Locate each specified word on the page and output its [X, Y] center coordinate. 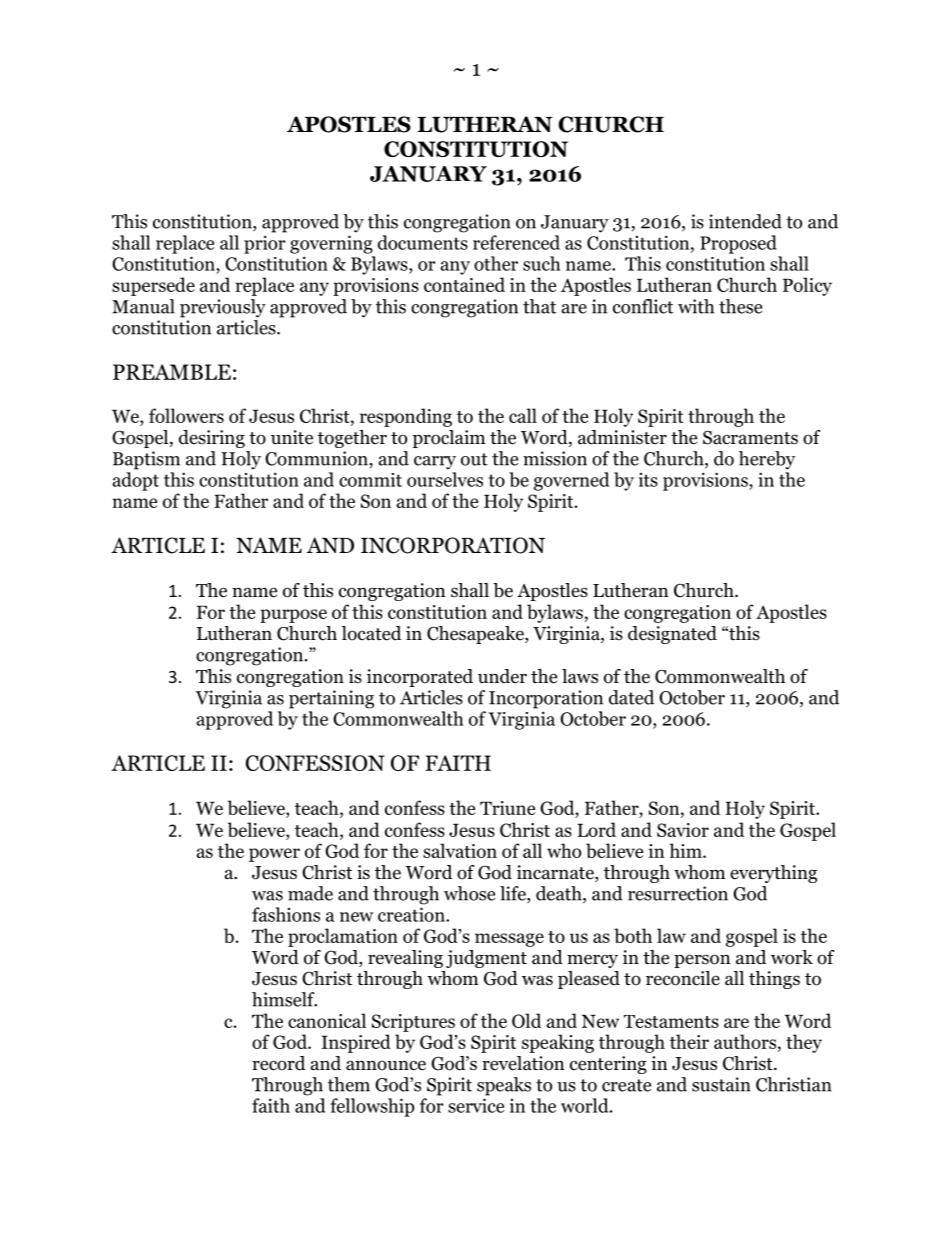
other [496, 263]
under [502, 676]
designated [672, 635]
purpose [293, 616]
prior [265, 244]
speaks [504, 1086]
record [278, 1063]
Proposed [738, 244]
